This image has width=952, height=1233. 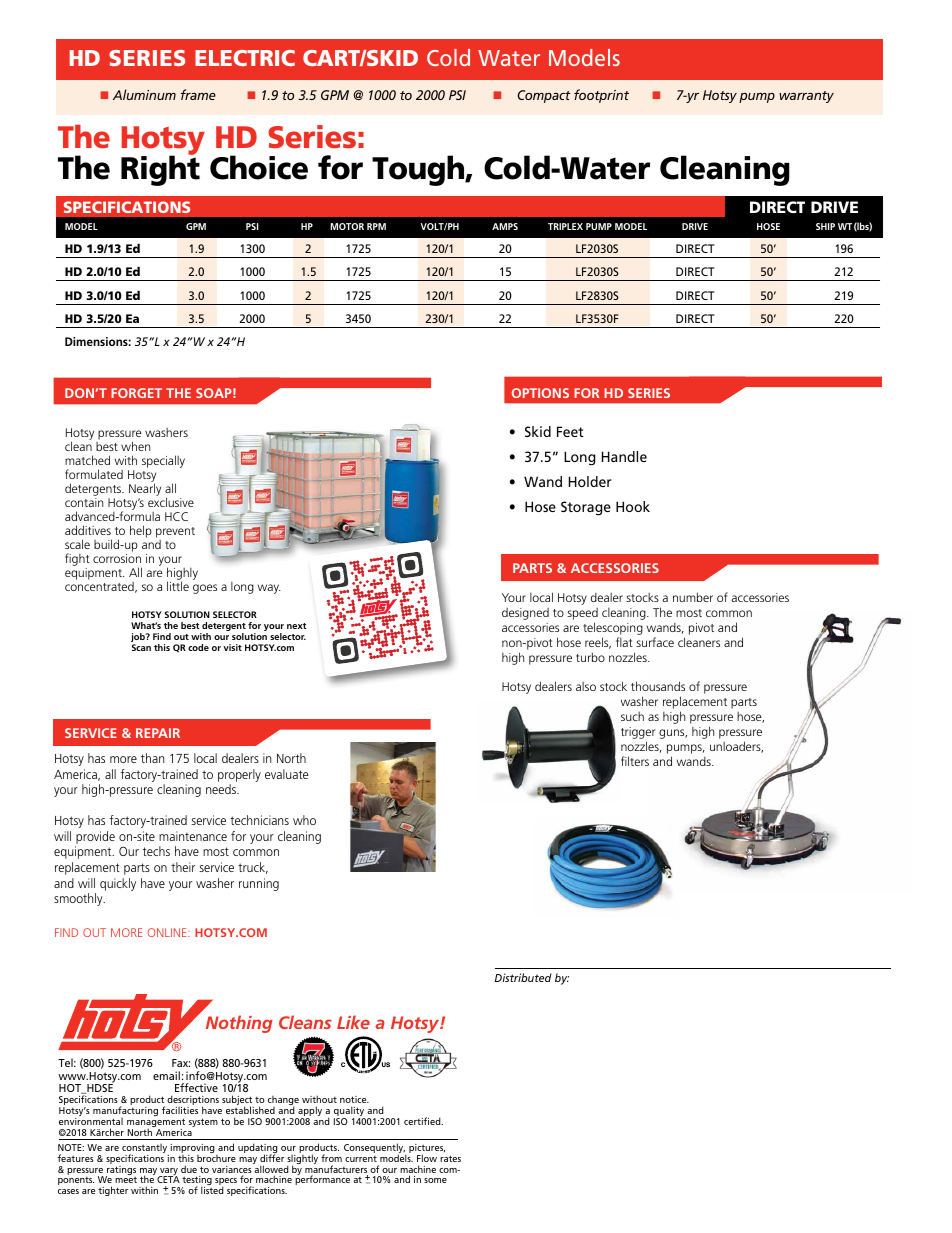 What do you see at coordinates (624, 456) in the image?
I see `Handle` at bounding box center [624, 456].
